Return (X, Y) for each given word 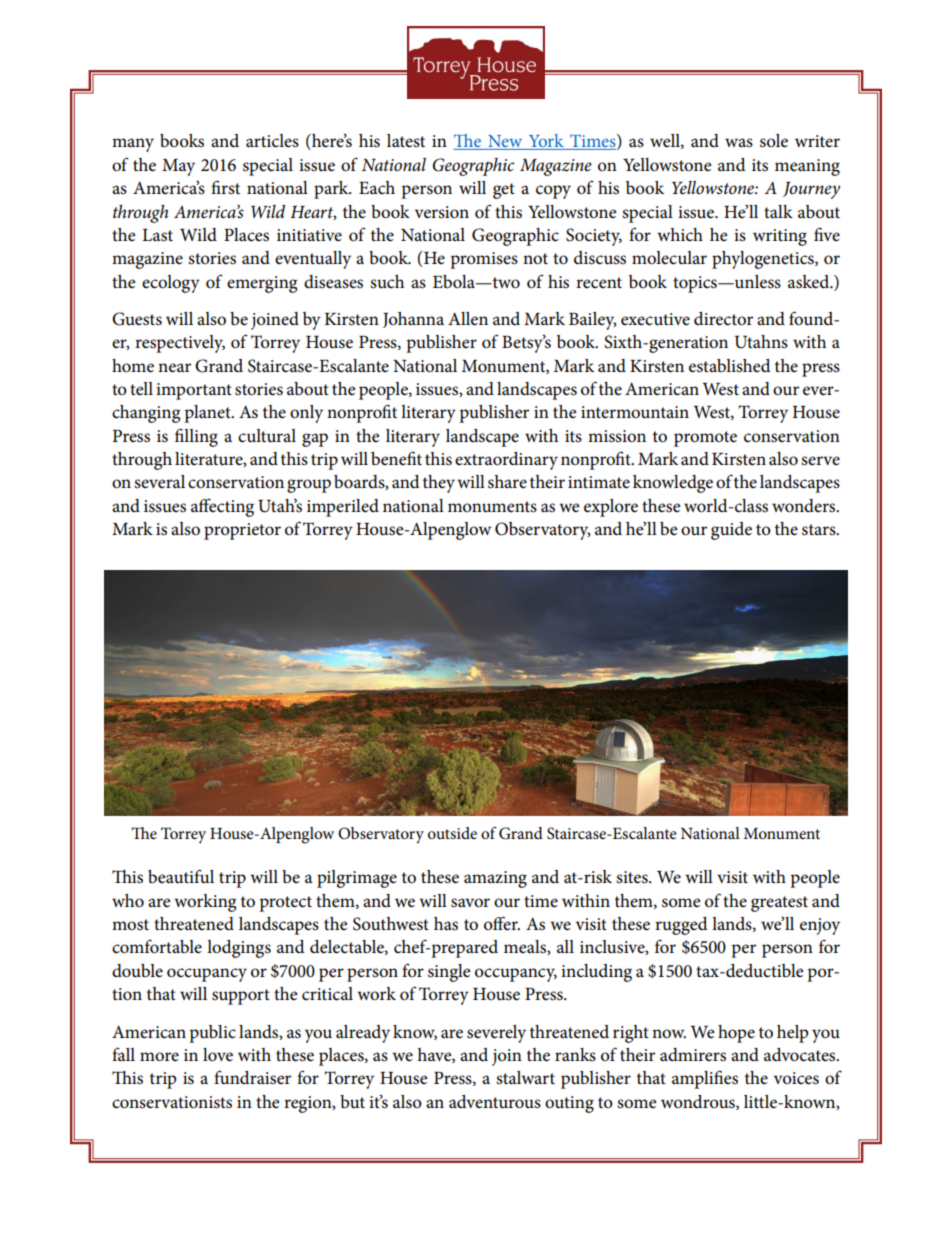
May (178, 167)
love (218, 1055)
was (739, 143)
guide (731, 531)
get (504, 191)
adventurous (495, 1102)
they (439, 484)
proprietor (242, 531)
